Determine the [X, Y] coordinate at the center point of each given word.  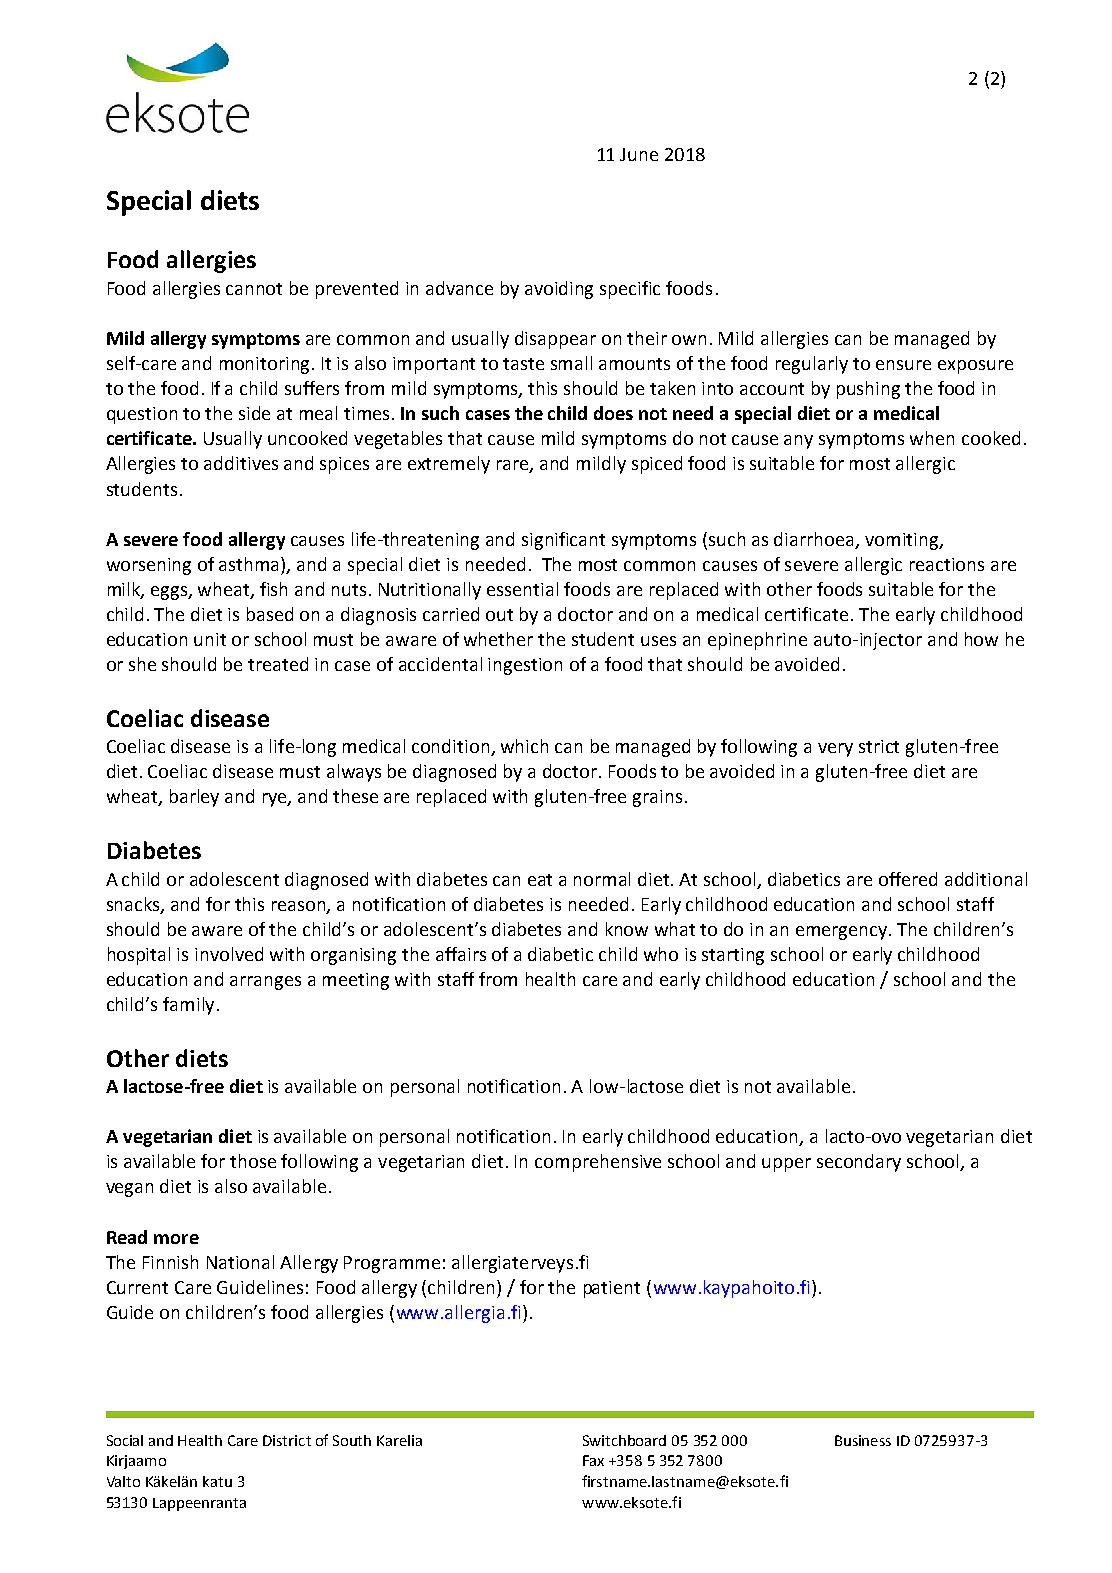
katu [217, 1481]
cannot [254, 289]
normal [602, 879]
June [639, 154]
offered [908, 879]
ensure [903, 365]
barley [194, 798]
